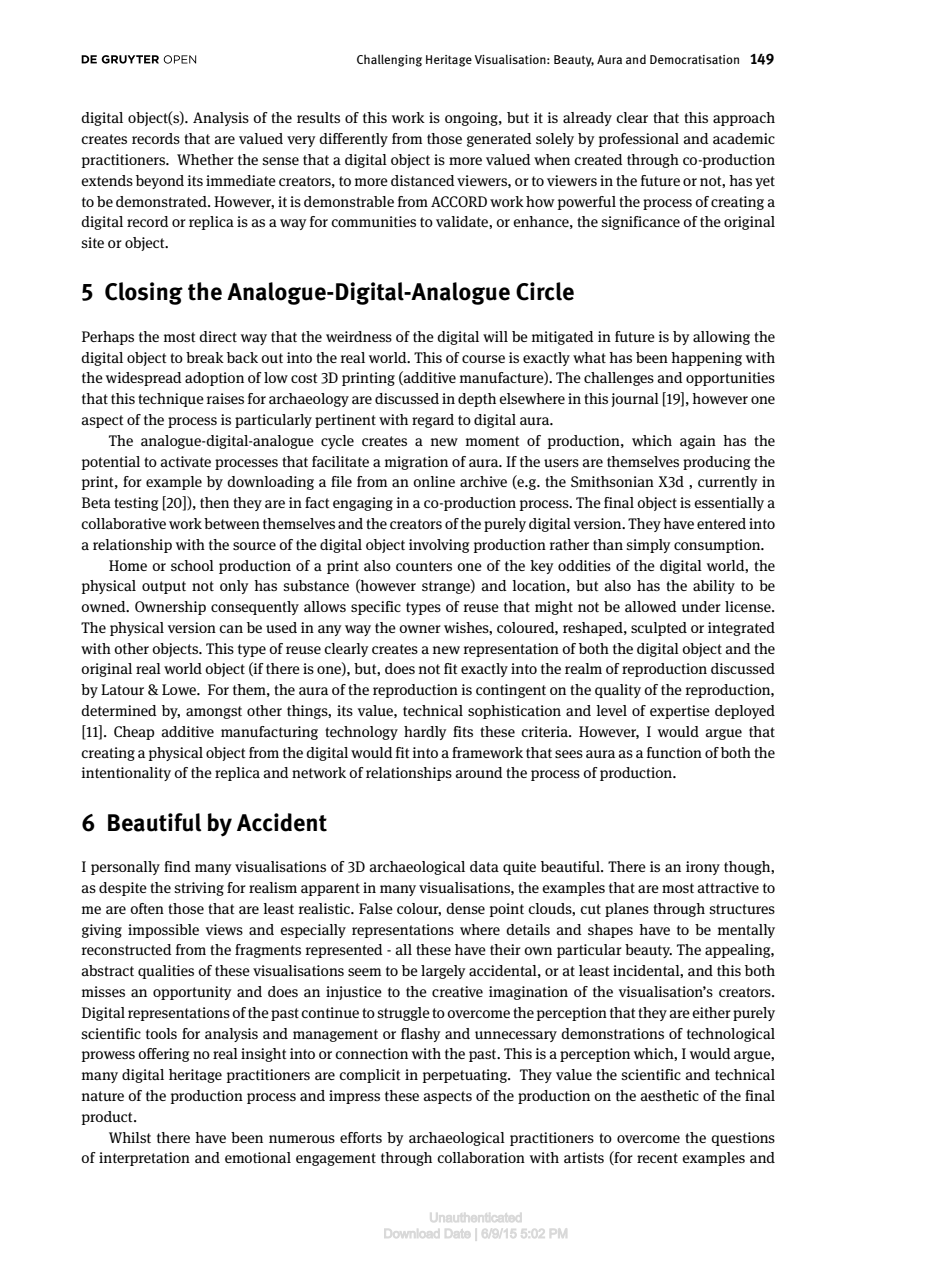 The height and width of the image is (1270, 952). I want to click on regard, so click(433, 421).
